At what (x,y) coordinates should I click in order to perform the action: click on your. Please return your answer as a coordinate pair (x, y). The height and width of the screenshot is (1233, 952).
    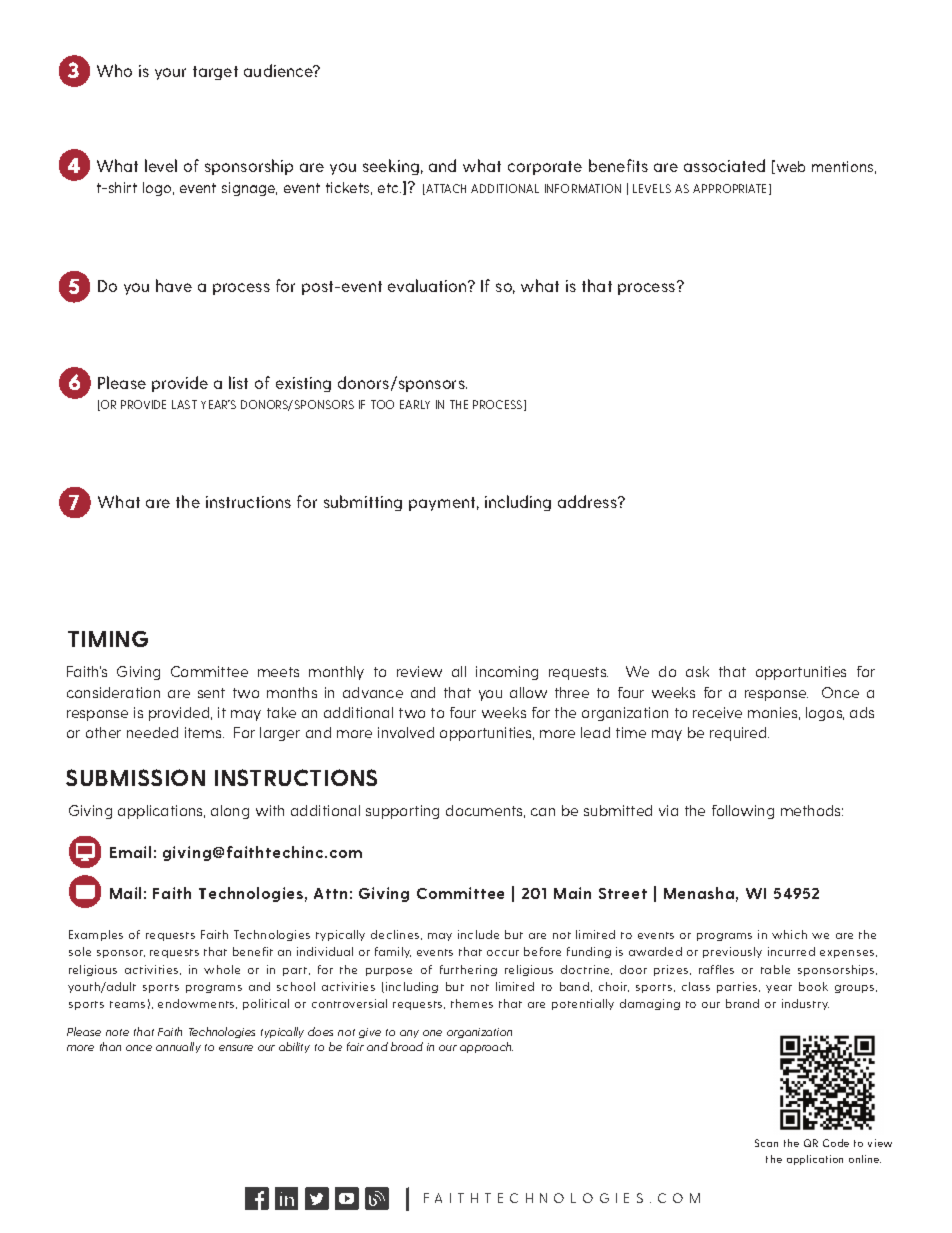
    Looking at the image, I should click on (170, 74).
